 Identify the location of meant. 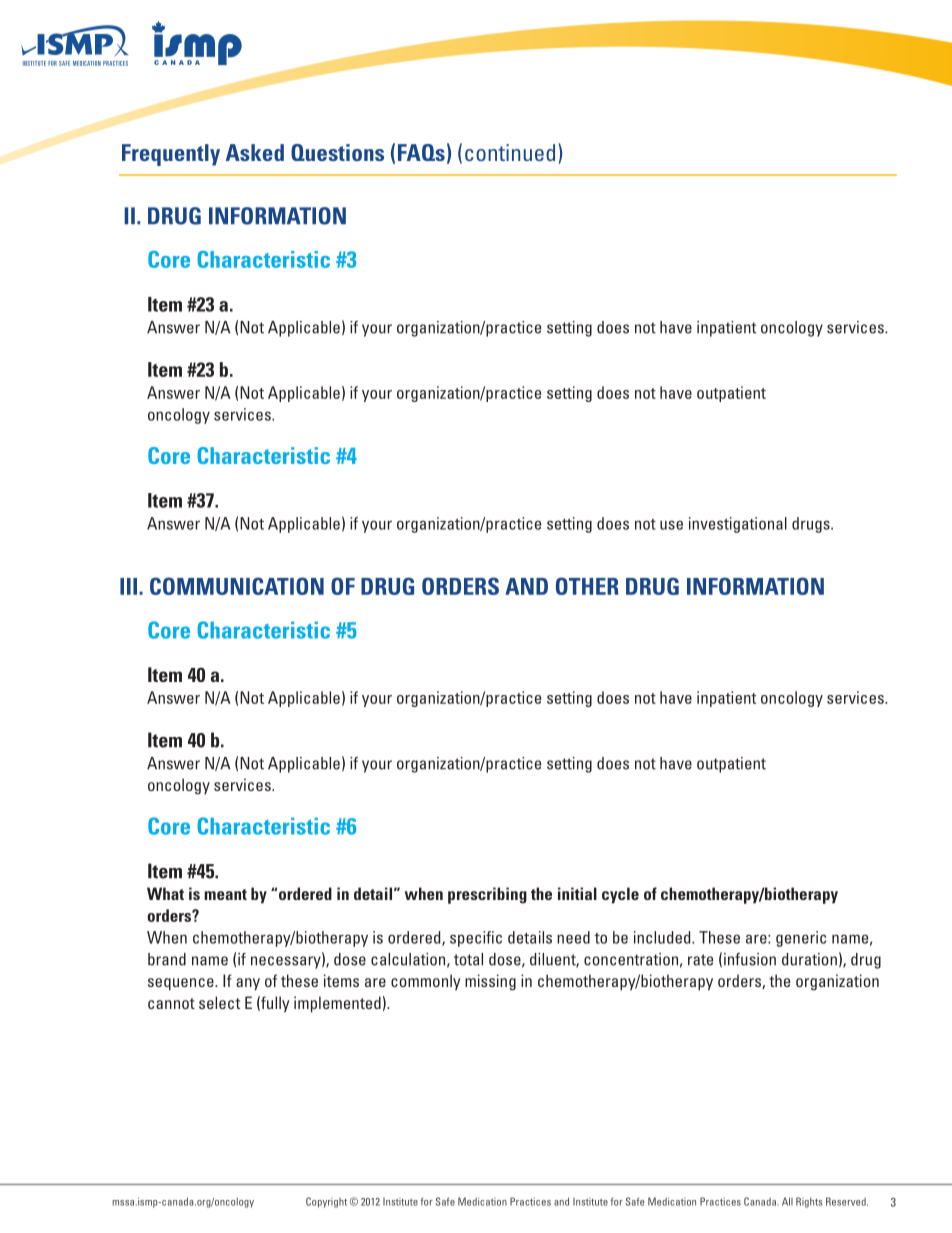
(225, 894).
